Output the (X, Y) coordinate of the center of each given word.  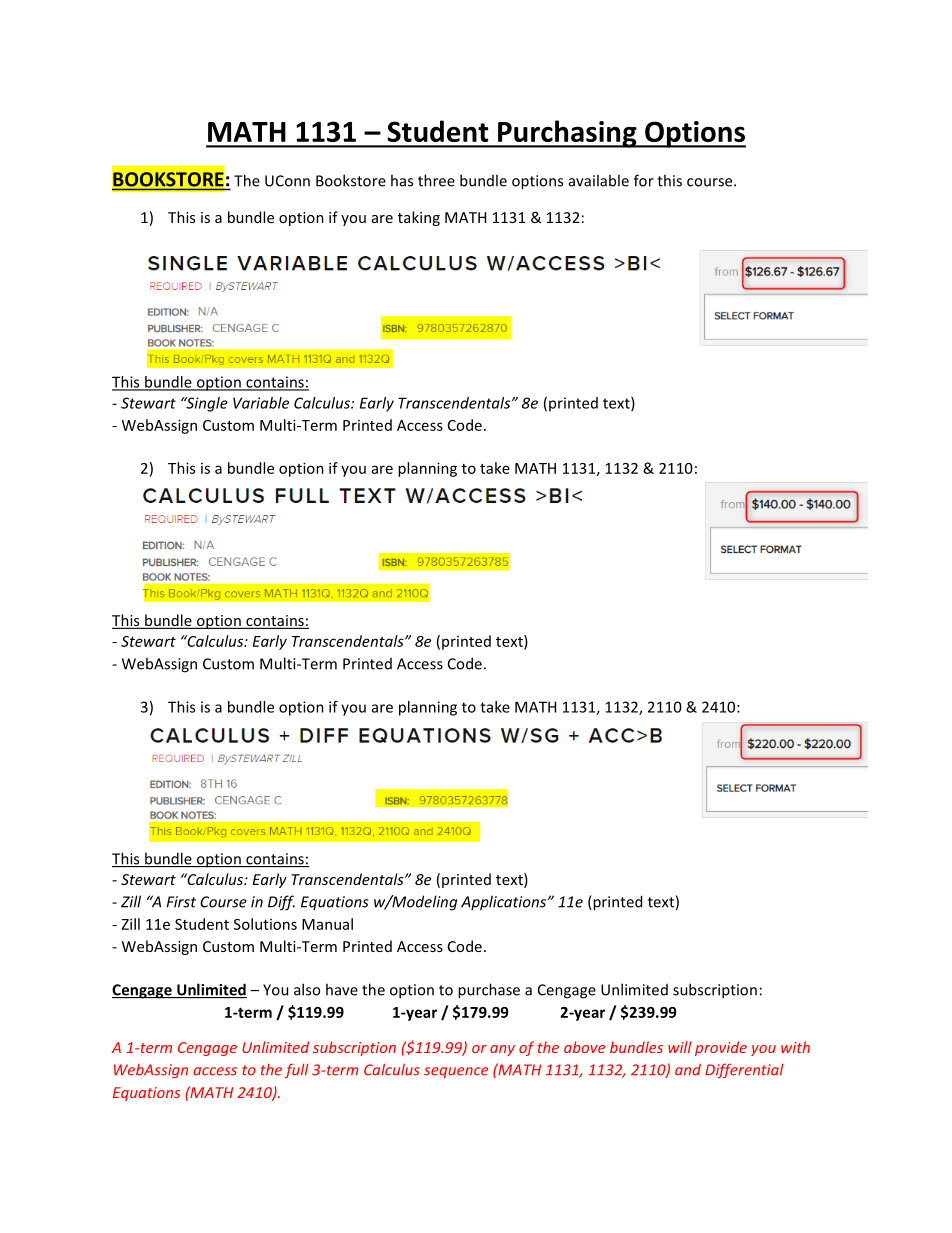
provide (721, 1048)
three (436, 180)
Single (206, 404)
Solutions (265, 924)
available (599, 180)
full (296, 1070)
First (181, 902)
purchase (489, 991)
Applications (505, 903)
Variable (261, 403)
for (644, 180)
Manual (327, 924)
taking (419, 218)
